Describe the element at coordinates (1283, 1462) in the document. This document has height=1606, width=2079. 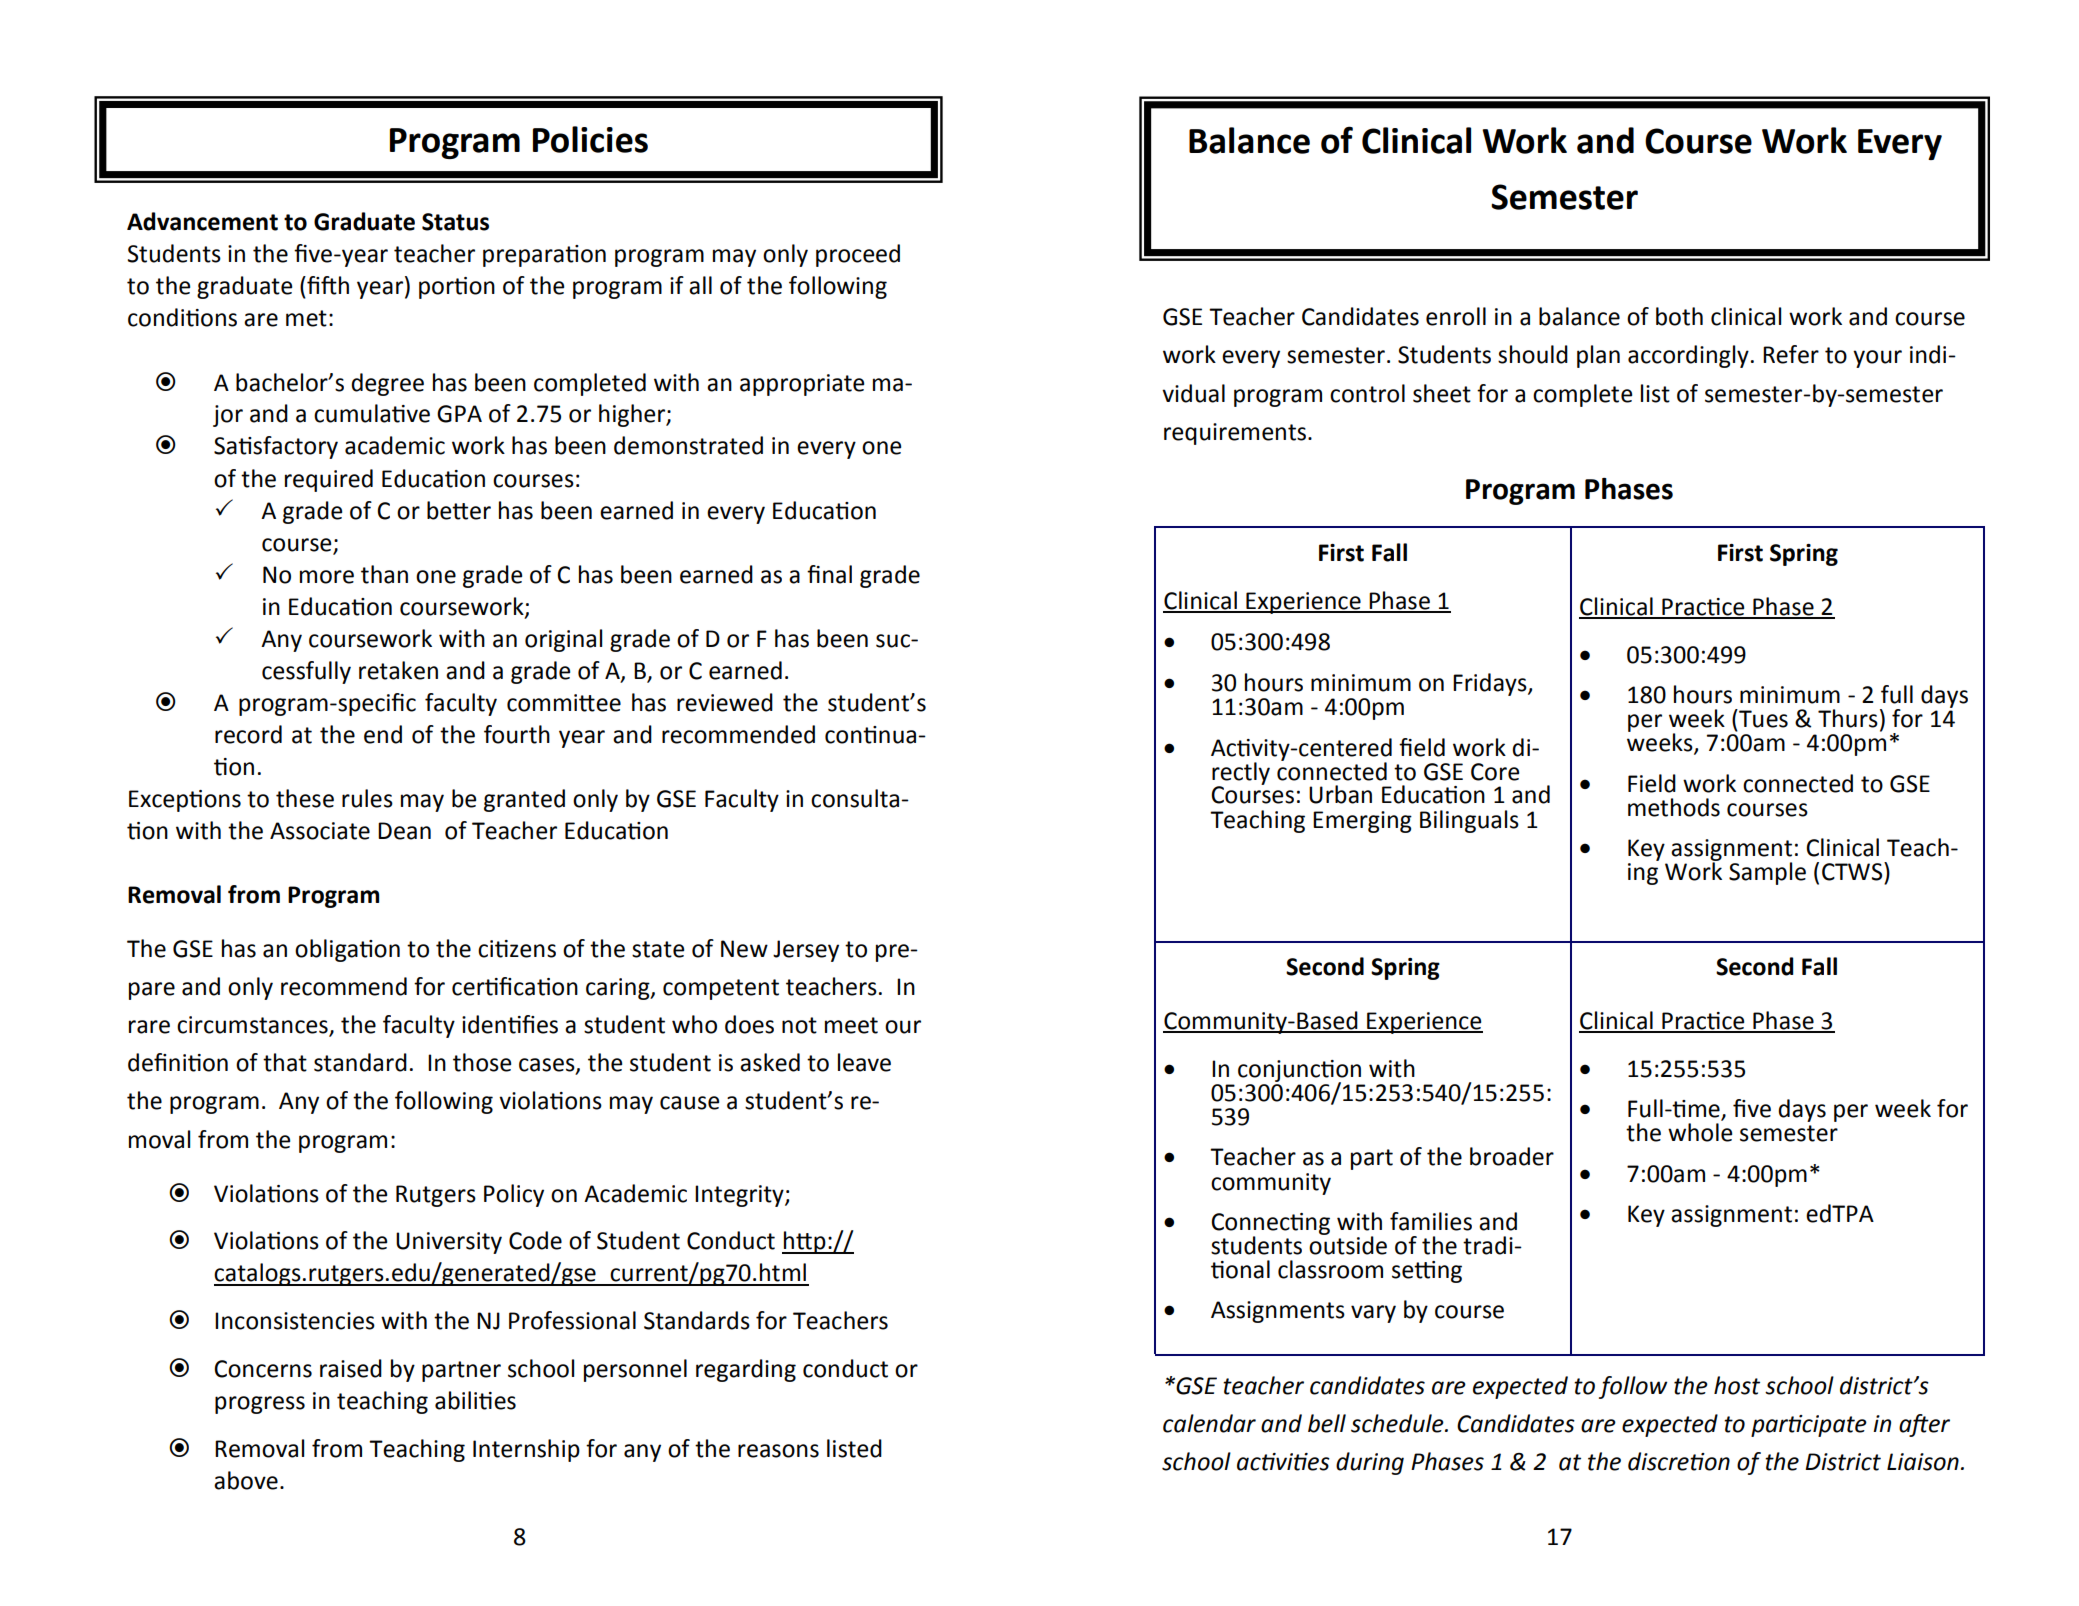
I see `activities` at that location.
